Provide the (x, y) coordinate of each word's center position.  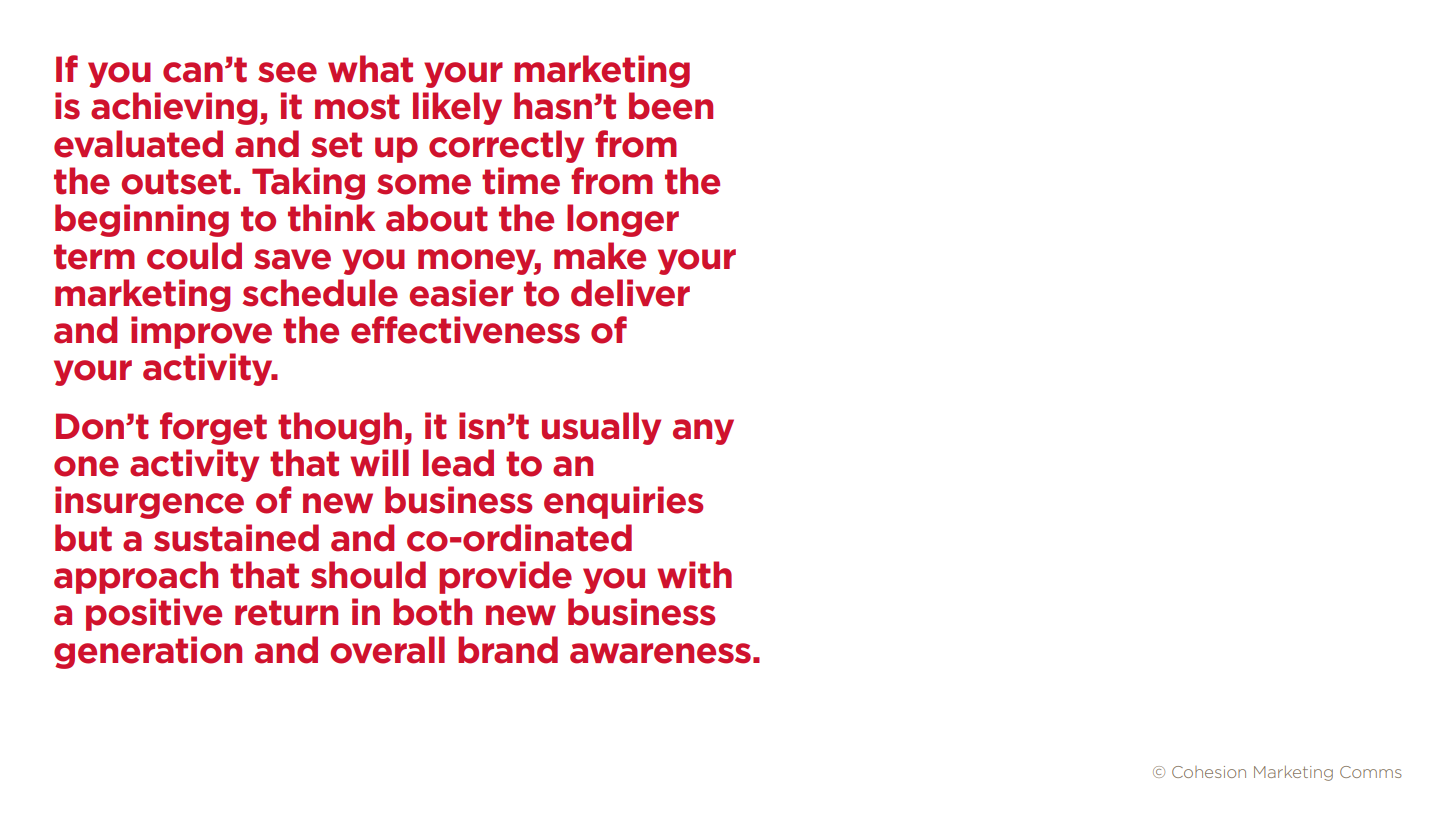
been (671, 106)
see (287, 72)
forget (213, 428)
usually (601, 428)
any (703, 432)
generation (148, 652)
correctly (506, 146)
